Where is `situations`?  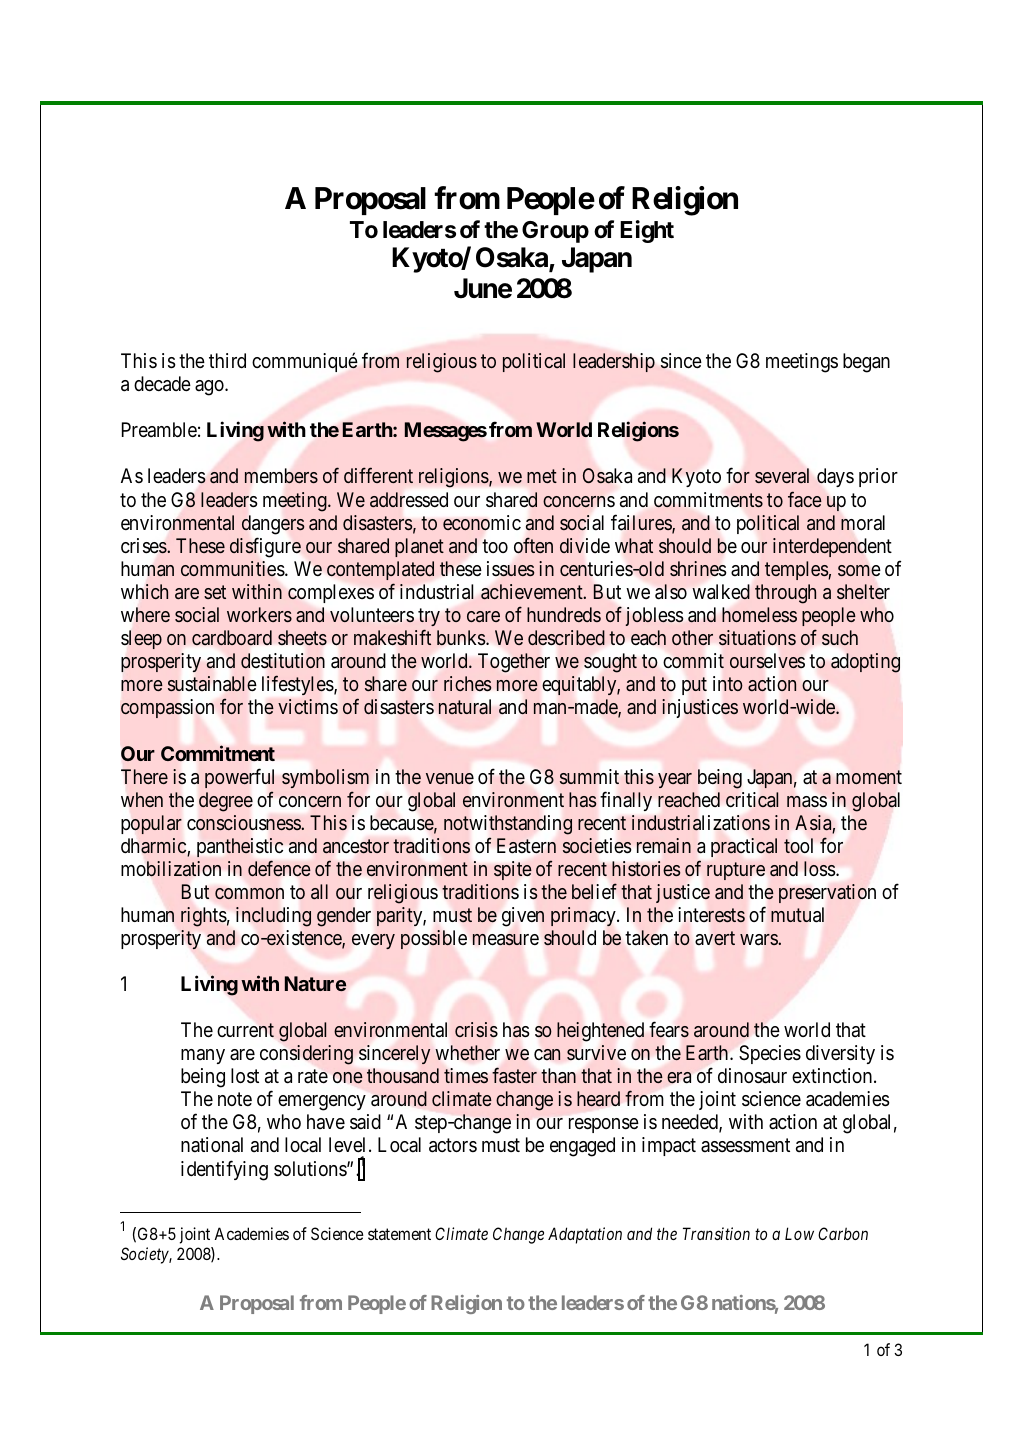
situations is located at coordinates (757, 637).
